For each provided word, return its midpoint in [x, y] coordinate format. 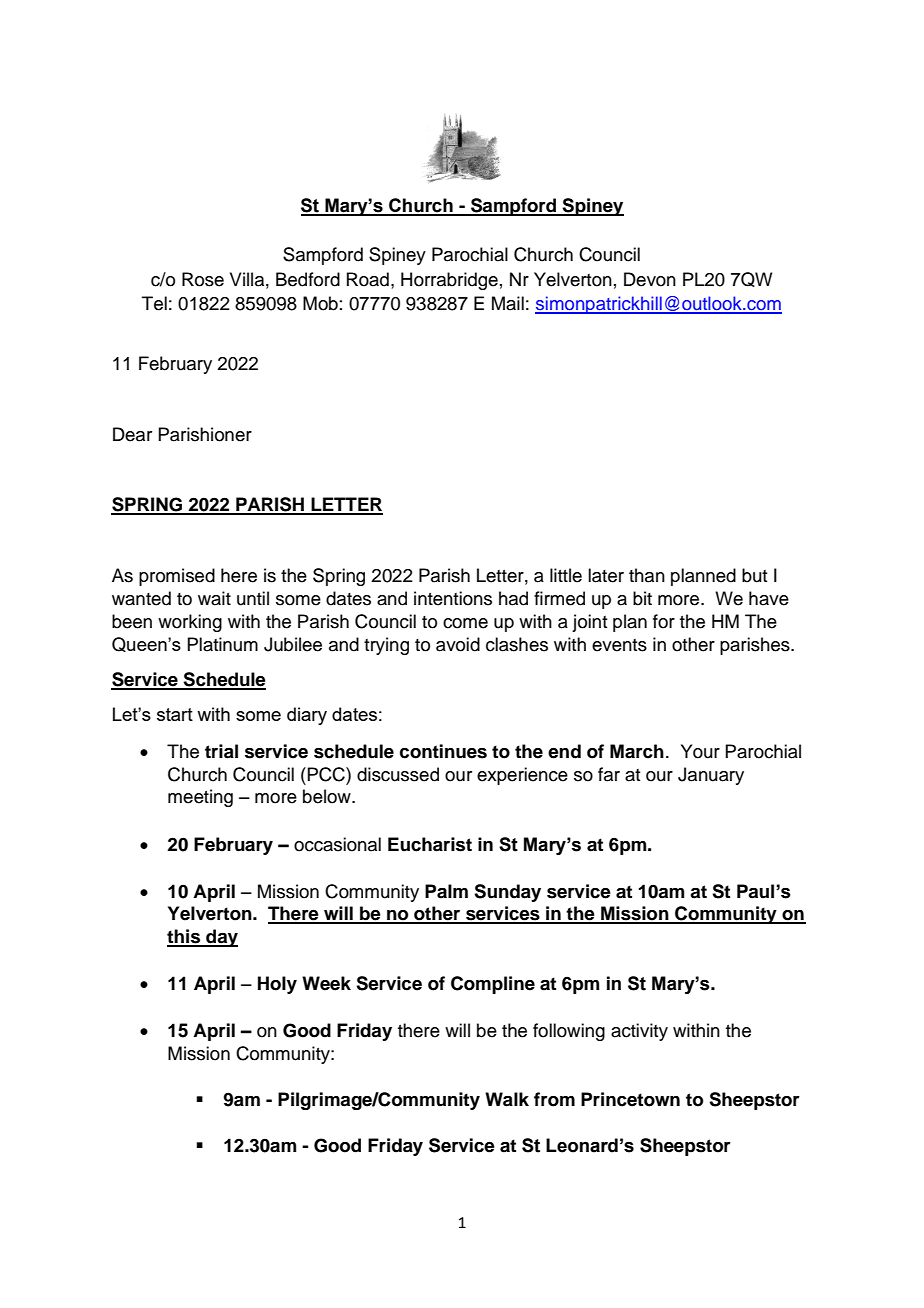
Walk [507, 1099]
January [711, 776]
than [647, 575]
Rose [203, 279]
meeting [200, 798]
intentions [453, 598]
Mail [508, 303]
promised [177, 577]
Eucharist [430, 844]
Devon [650, 279]
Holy [277, 985]
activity [639, 1032]
